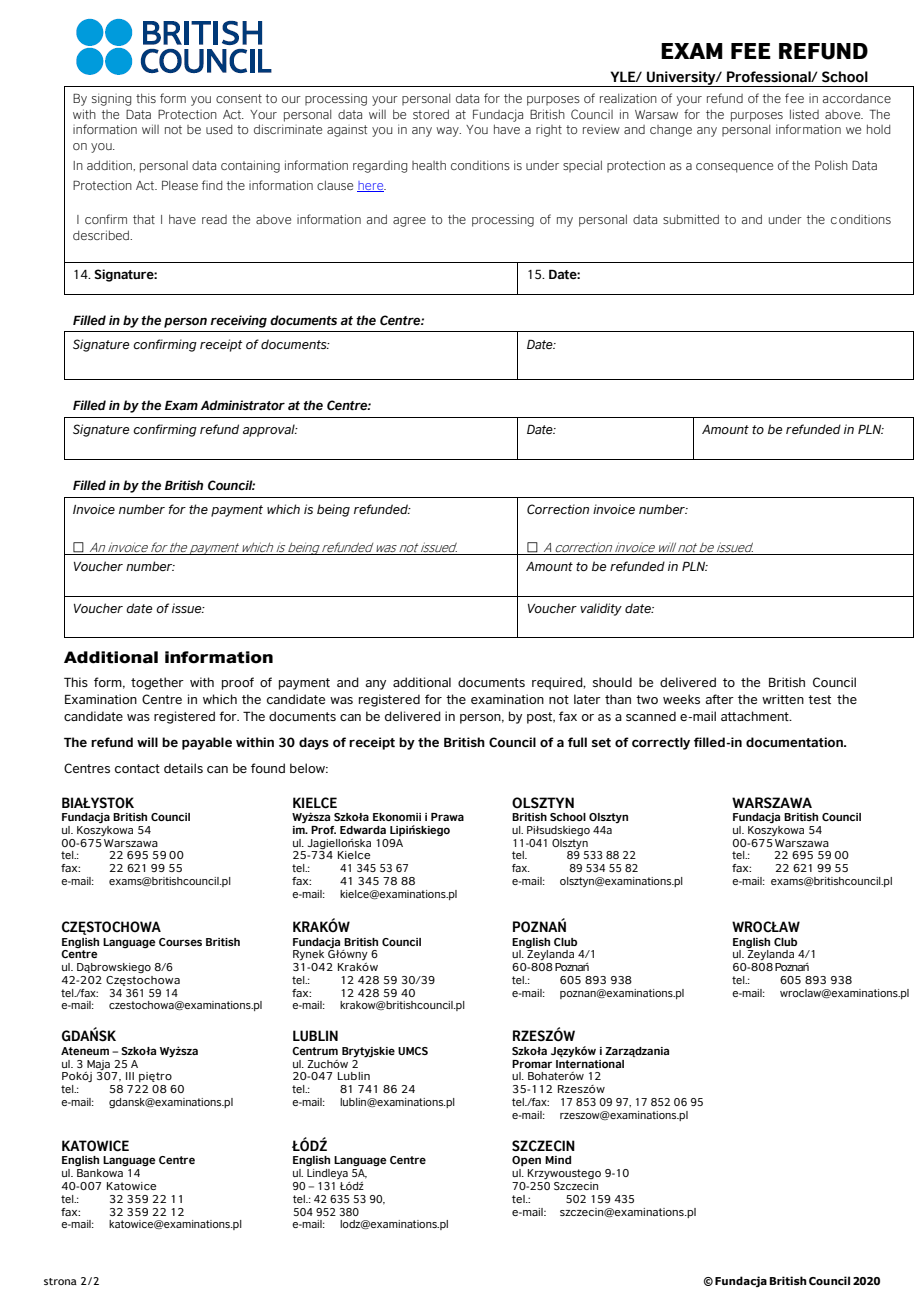 This image has width=924, height=1307. What do you see at coordinates (526, 1161) in the image?
I see `Open` at bounding box center [526, 1161].
